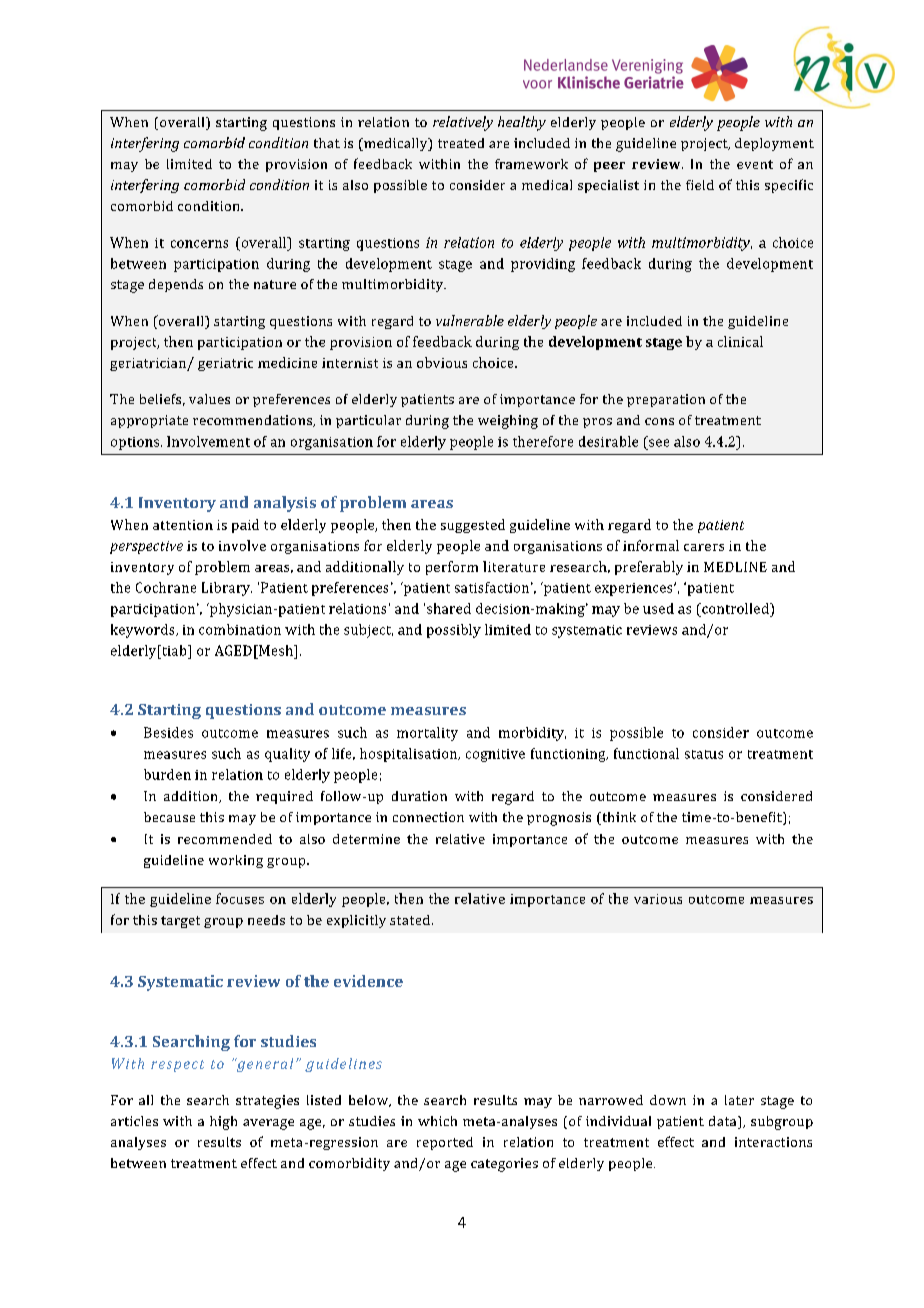 Image resolution: width=924 pixels, height=1308 pixels. What do you see at coordinates (199, 244) in the document?
I see `concerns` at bounding box center [199, 244].
